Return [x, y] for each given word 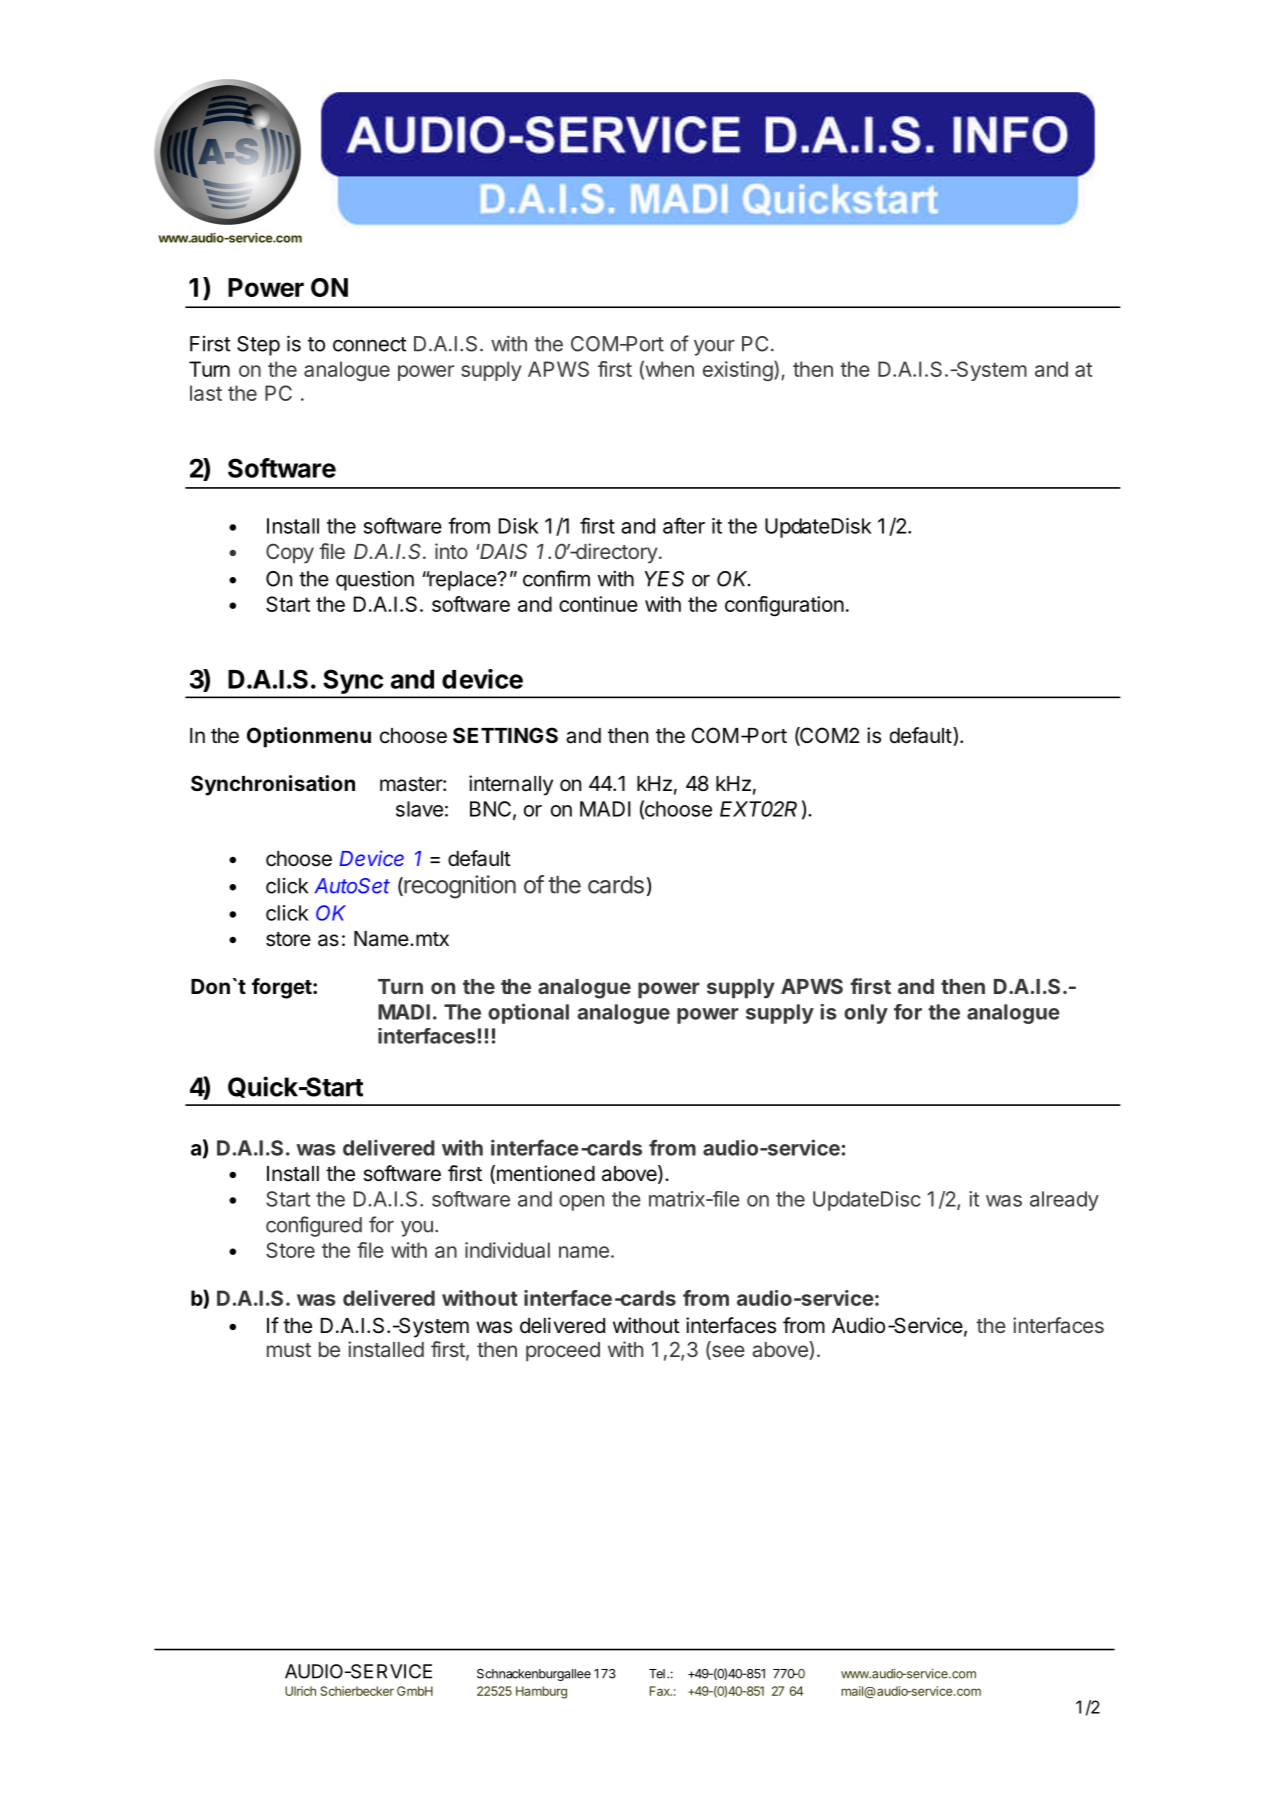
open [581, 1203]
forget [282, 988]
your [714, 348]
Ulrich [300, 1691]
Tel [657, 1674]
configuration [784, 606]
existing [738, 371]
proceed [563, 1351]
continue [598, 604]
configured [314, 1226]
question [375, 581]
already [1064, 1201]
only [866, 1014]
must [289, 1350]
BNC [490, 809]
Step [258, 346]
